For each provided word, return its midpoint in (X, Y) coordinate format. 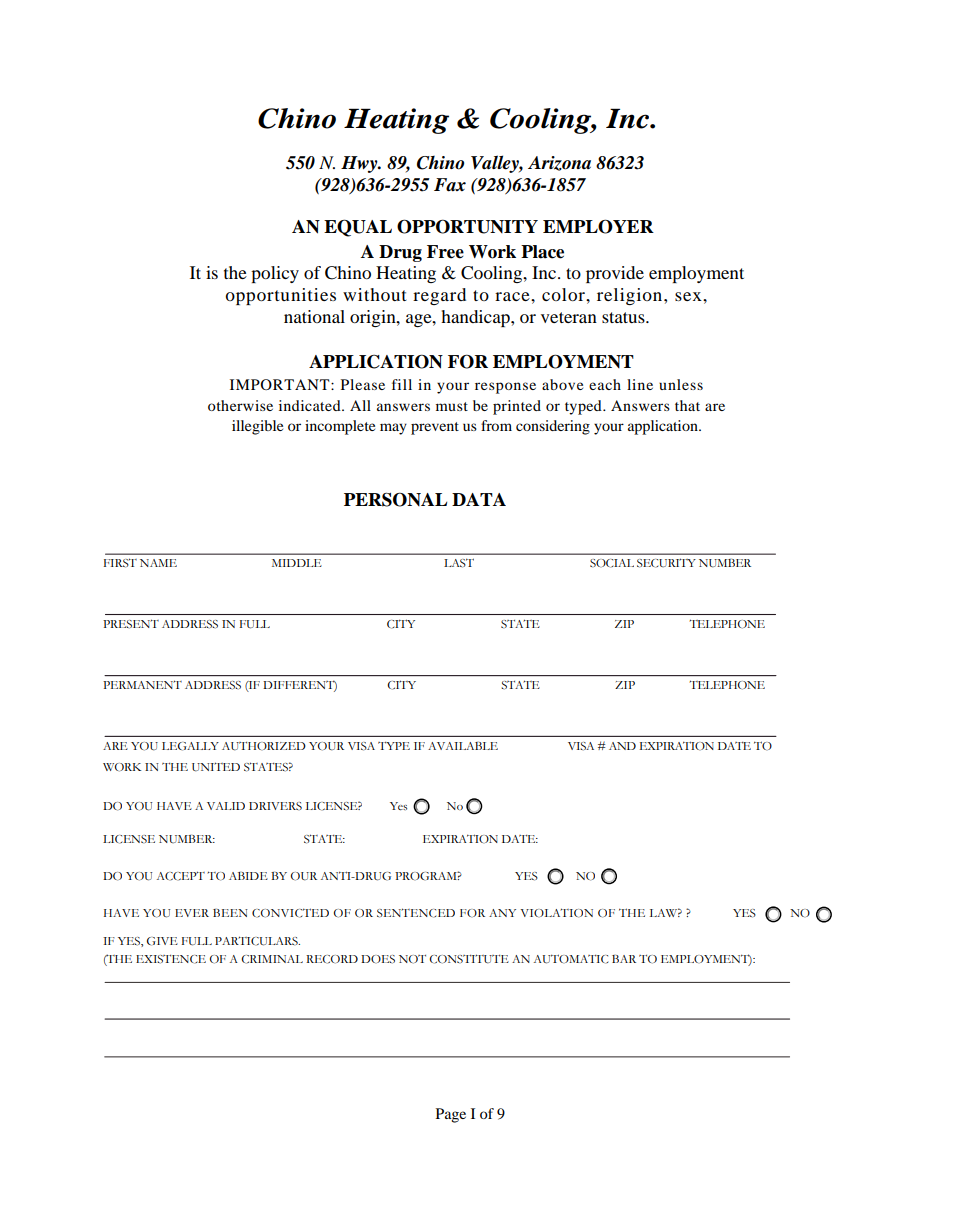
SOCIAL (612, 563)
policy (275, 274)
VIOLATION (556, 913)
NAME (158, 563)
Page (451, 1115)
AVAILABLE (463, 746)
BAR (624, 959)
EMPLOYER (598, 226)
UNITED (216, 767)
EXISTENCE (171, 959)
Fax (450, 185)
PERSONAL (395, 499)
